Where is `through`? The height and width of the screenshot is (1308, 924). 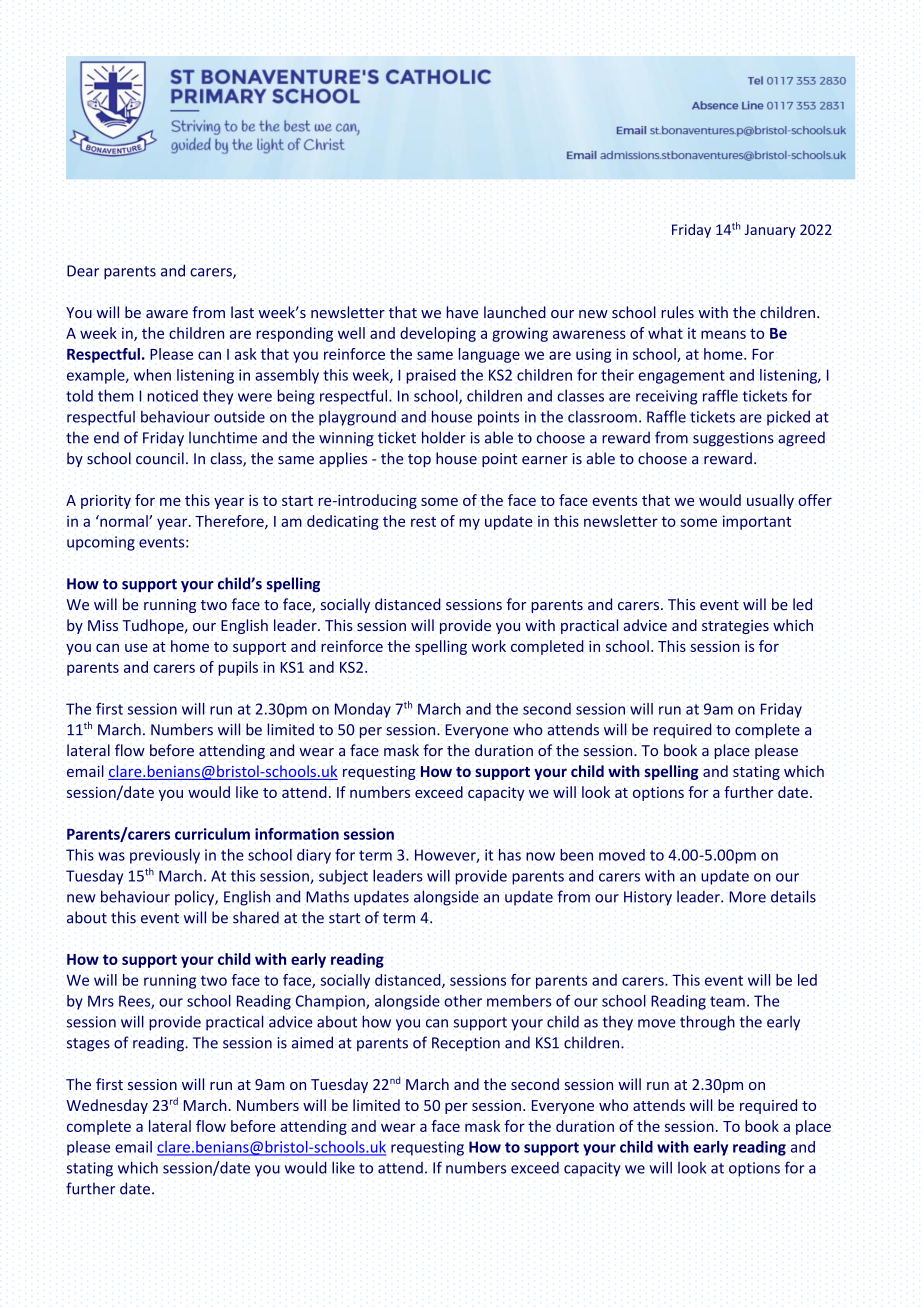 through is located at coordinates (707, 1023).
